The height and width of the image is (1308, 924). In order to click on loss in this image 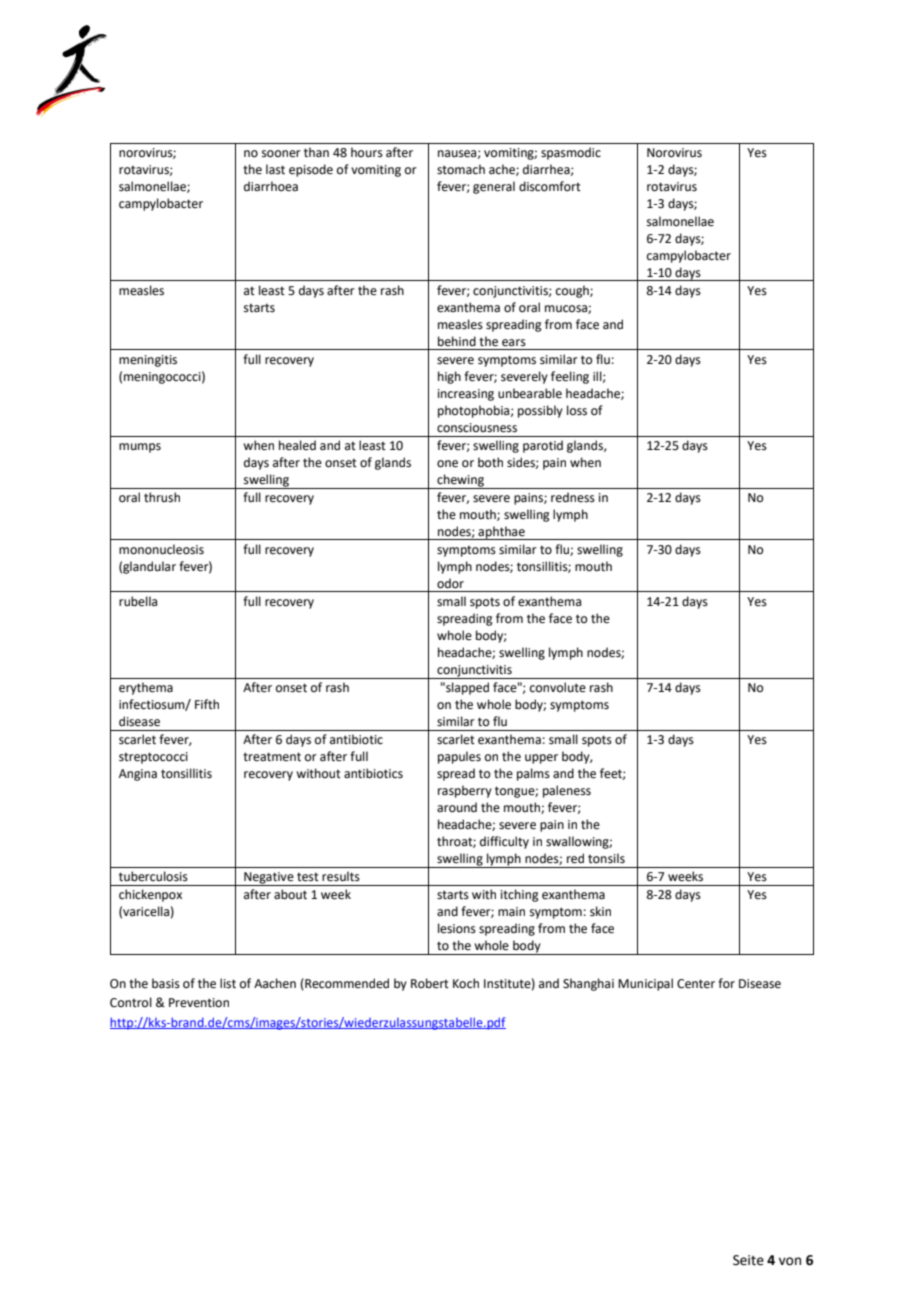, I will do `click(577, 410)`.
